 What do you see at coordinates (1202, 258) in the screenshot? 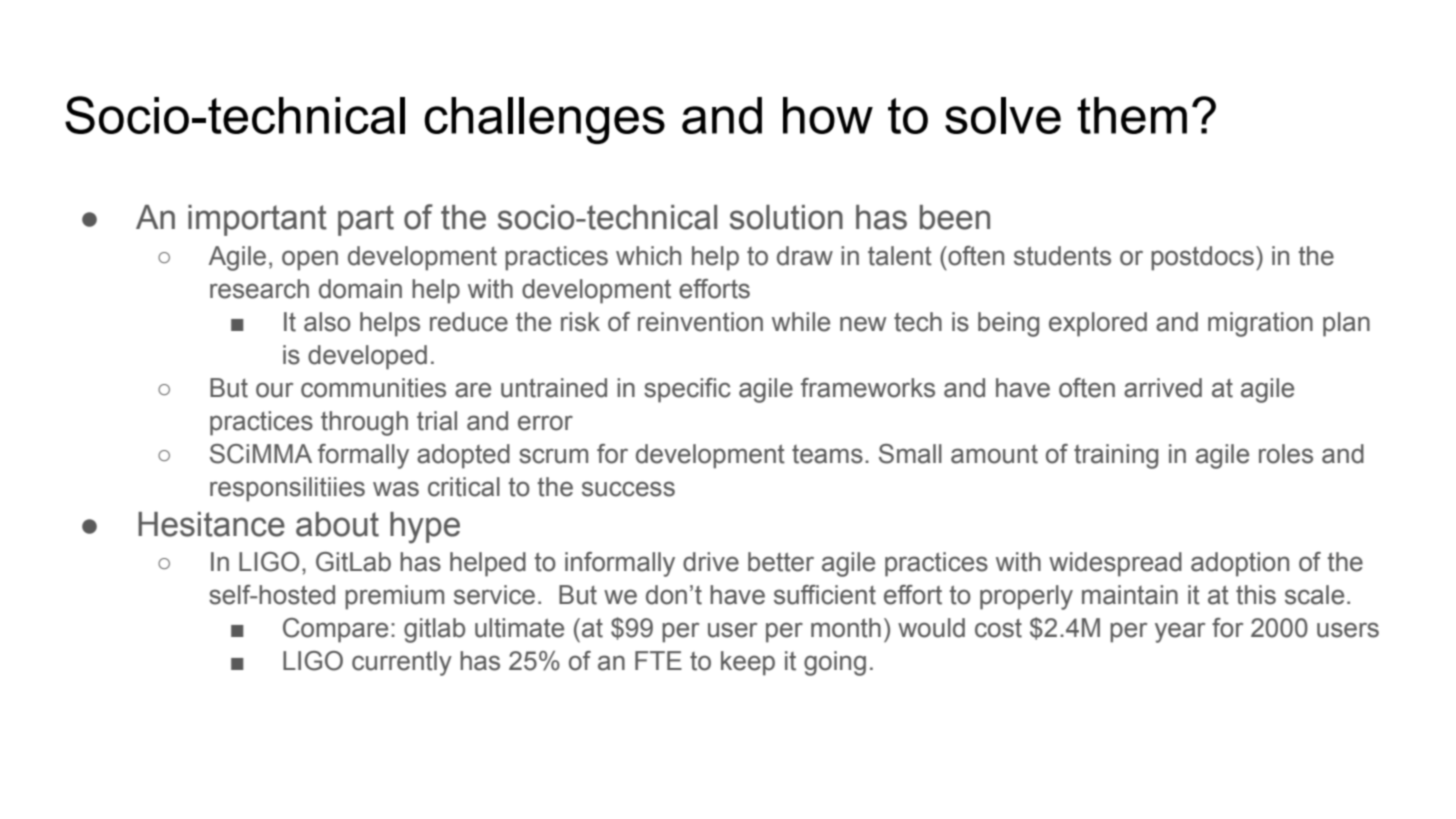
I see `postdocs` at bounding box center [1202, 258].
